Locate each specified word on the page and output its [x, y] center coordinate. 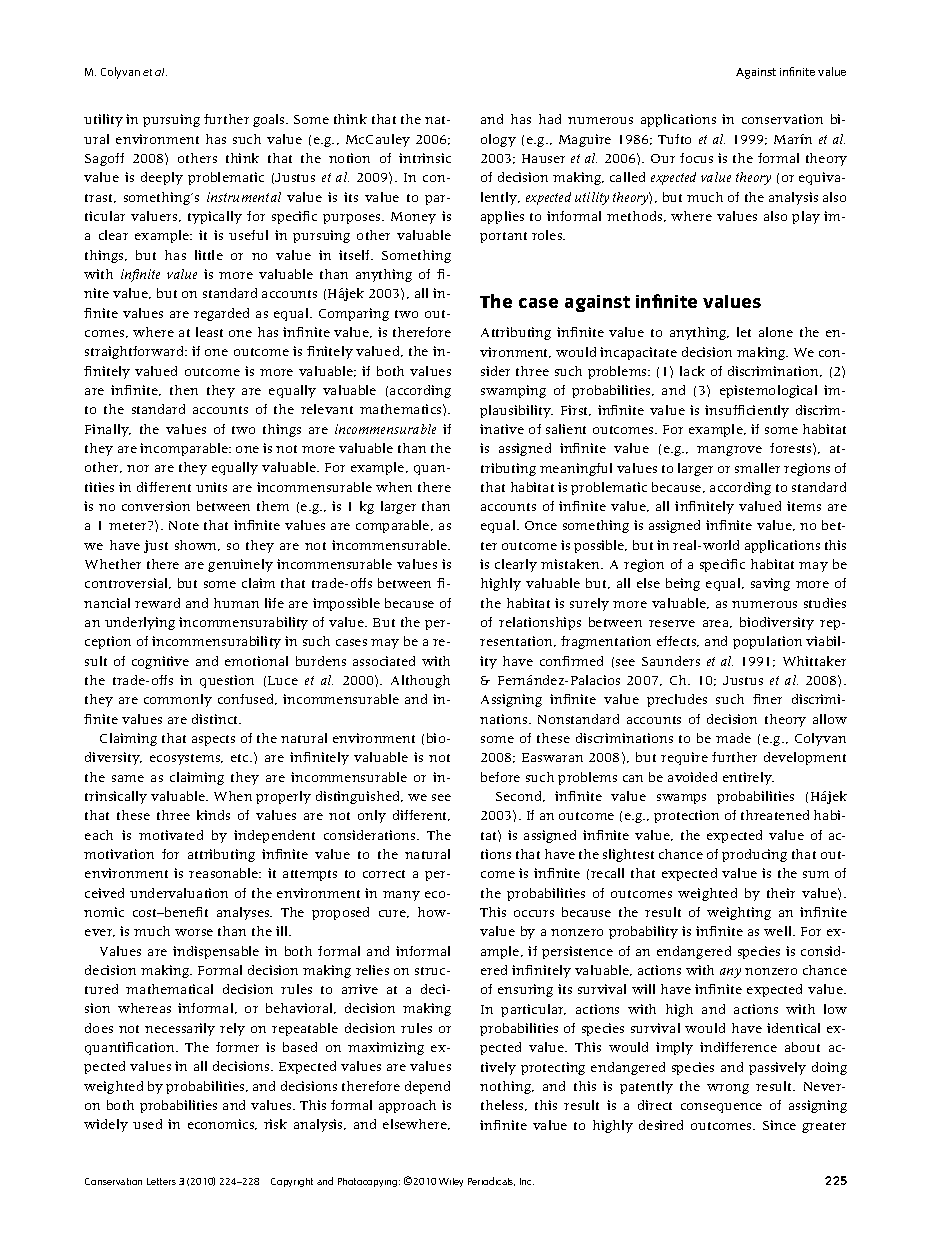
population [767, 642]
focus [696, 158]
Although [420, 681]
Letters [161, 1181]
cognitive [160, 662]
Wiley [451, 1182]
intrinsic [425, 158]
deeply [162, 178]
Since [779, 1125]
